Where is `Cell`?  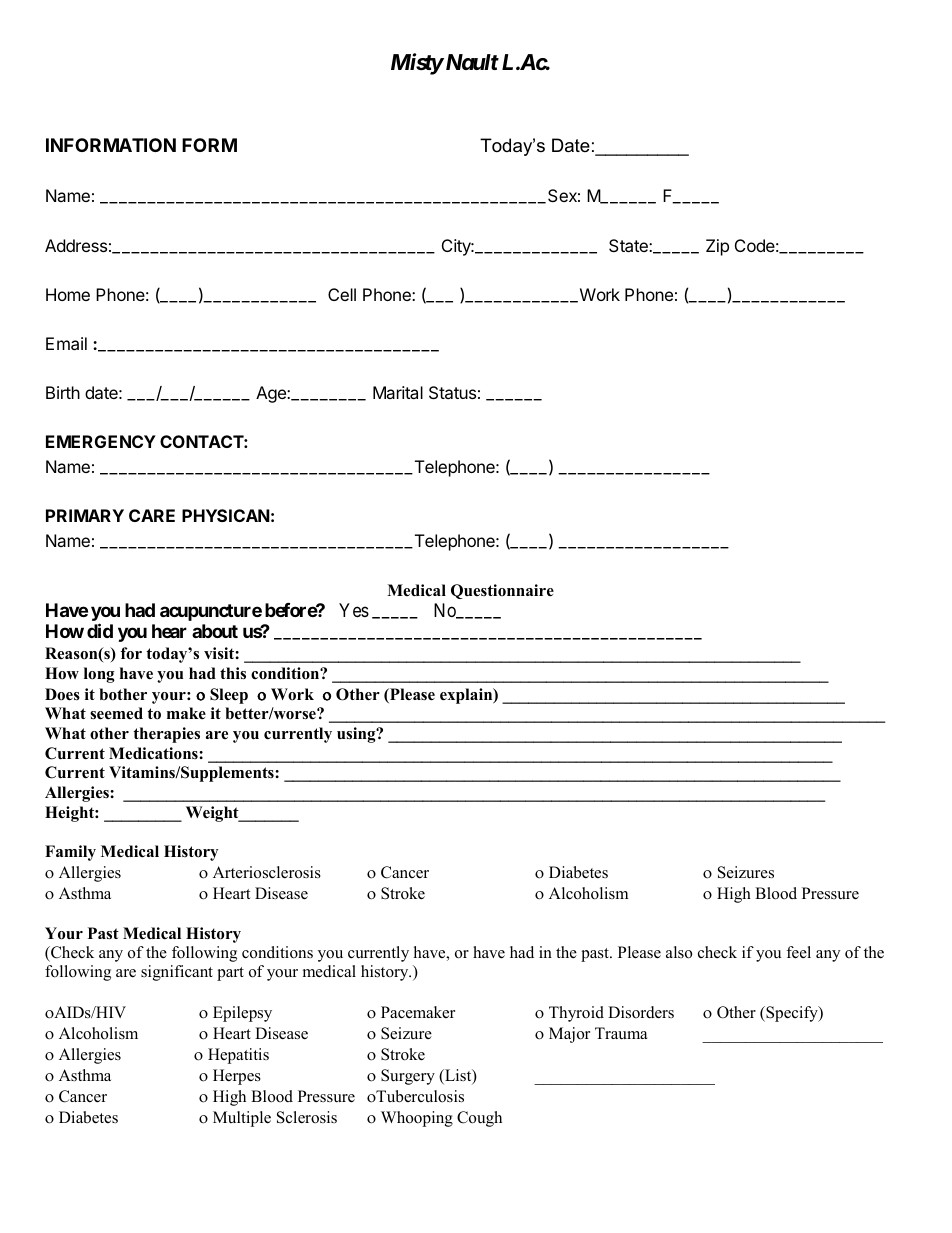 Cell is located at coordinates (342, 294).
